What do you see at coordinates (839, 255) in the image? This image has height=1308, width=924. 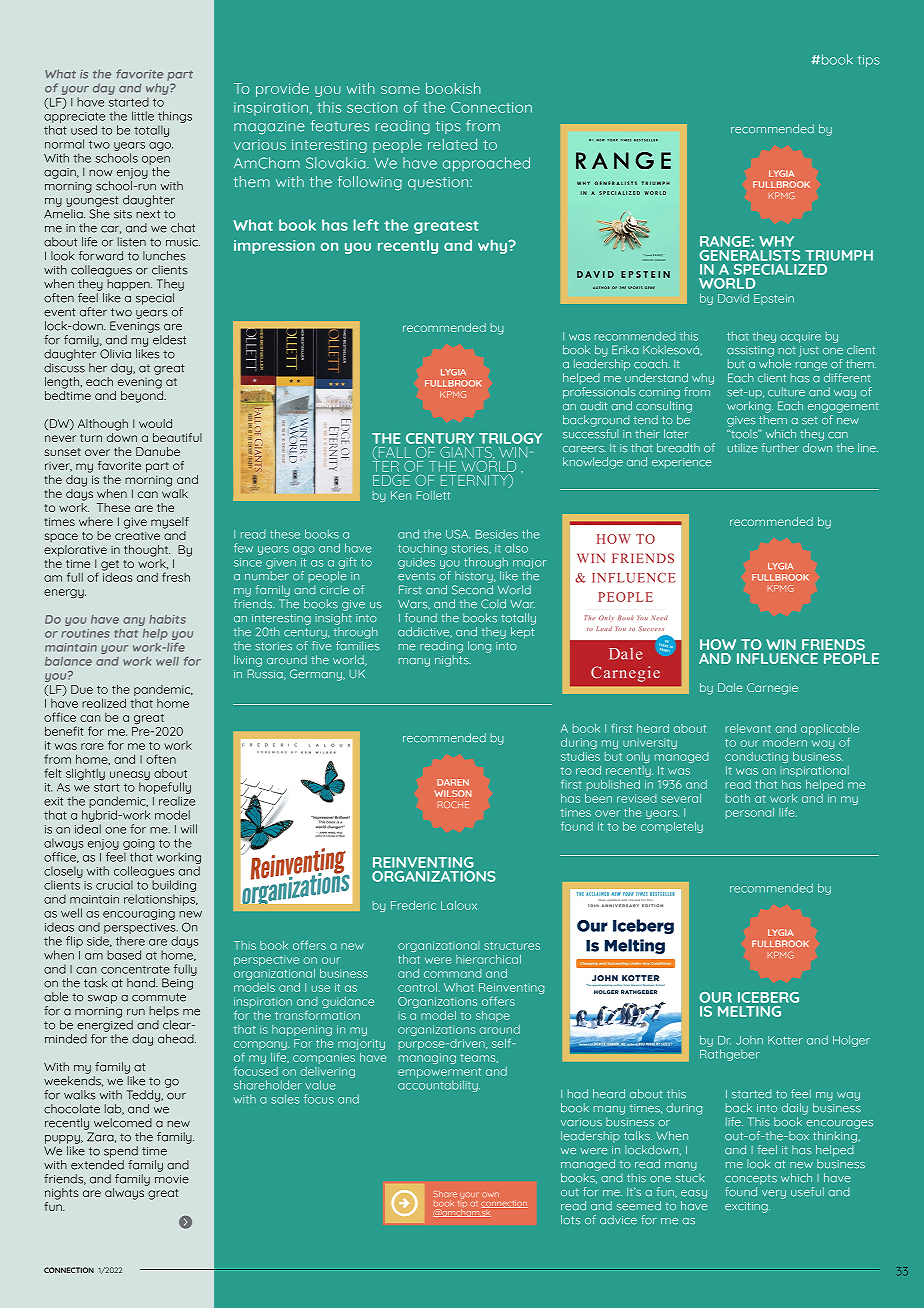 I see `TRIUMPH` at bounding box center [839, 255].
